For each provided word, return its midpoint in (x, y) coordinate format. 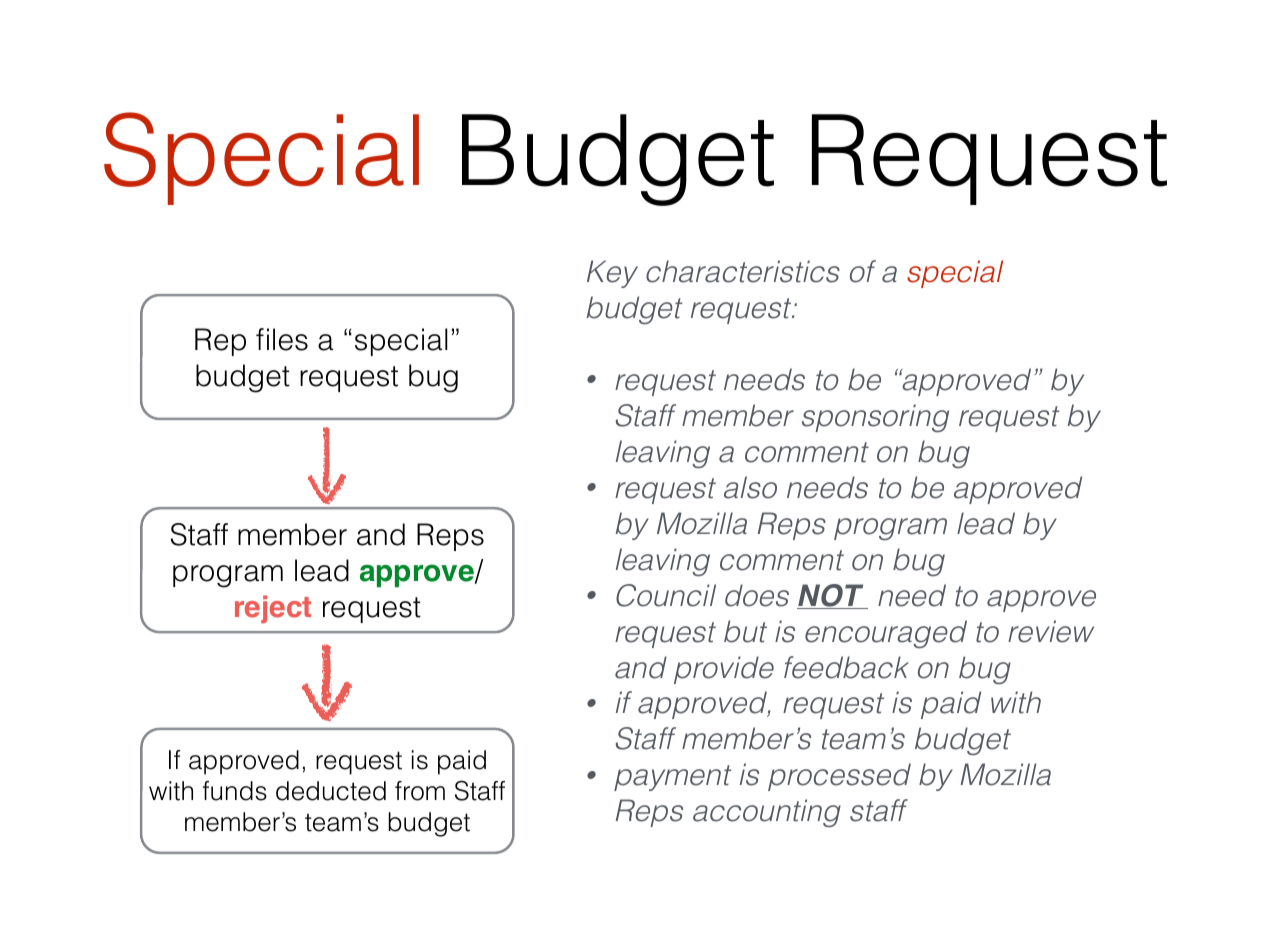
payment (672, 778)
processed (839, 777)
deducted (331, 791)
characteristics (743, 271)
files (282, 339)
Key (612, 274)
